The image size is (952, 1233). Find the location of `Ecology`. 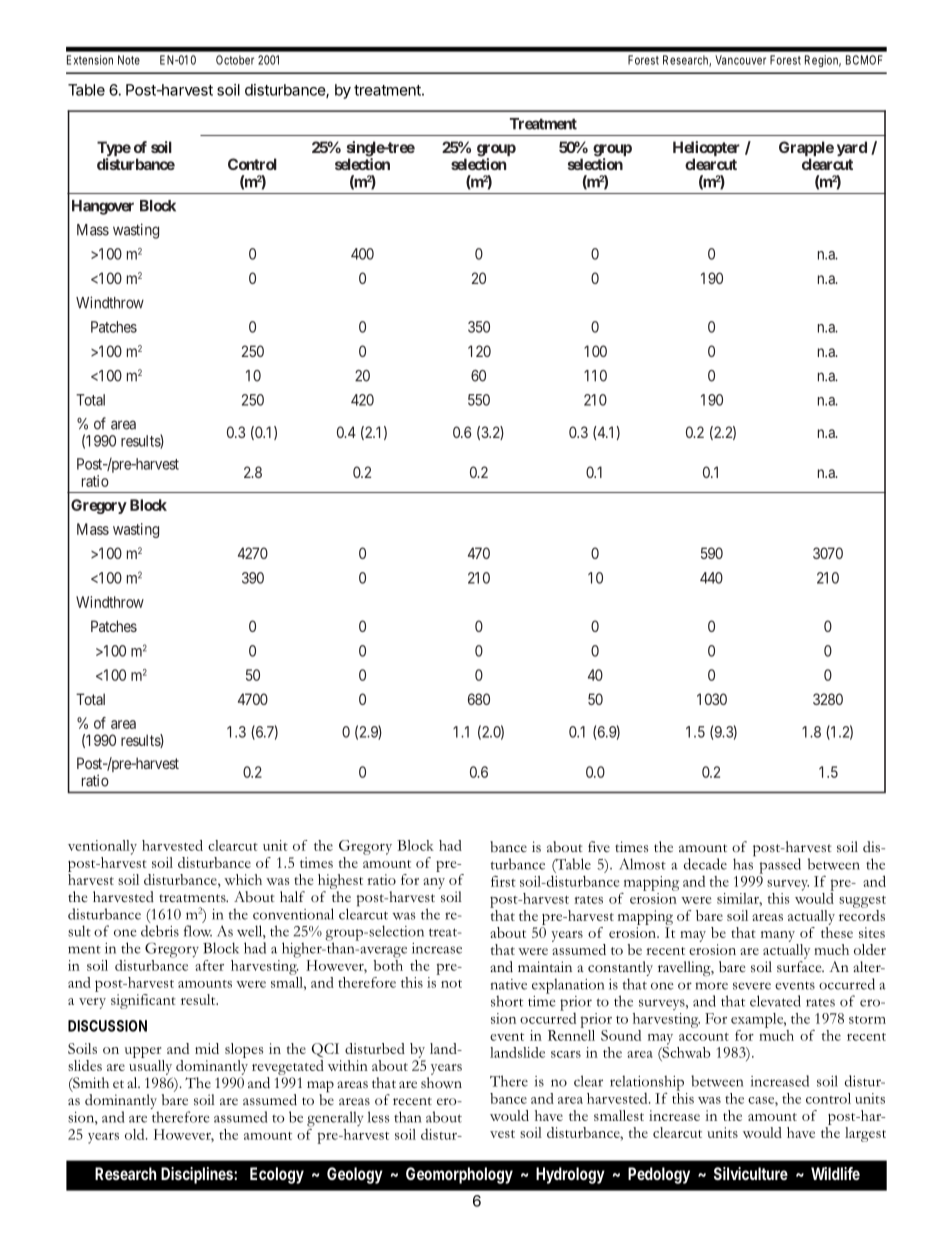

Ecology is located at coordinates (277, 1175).
